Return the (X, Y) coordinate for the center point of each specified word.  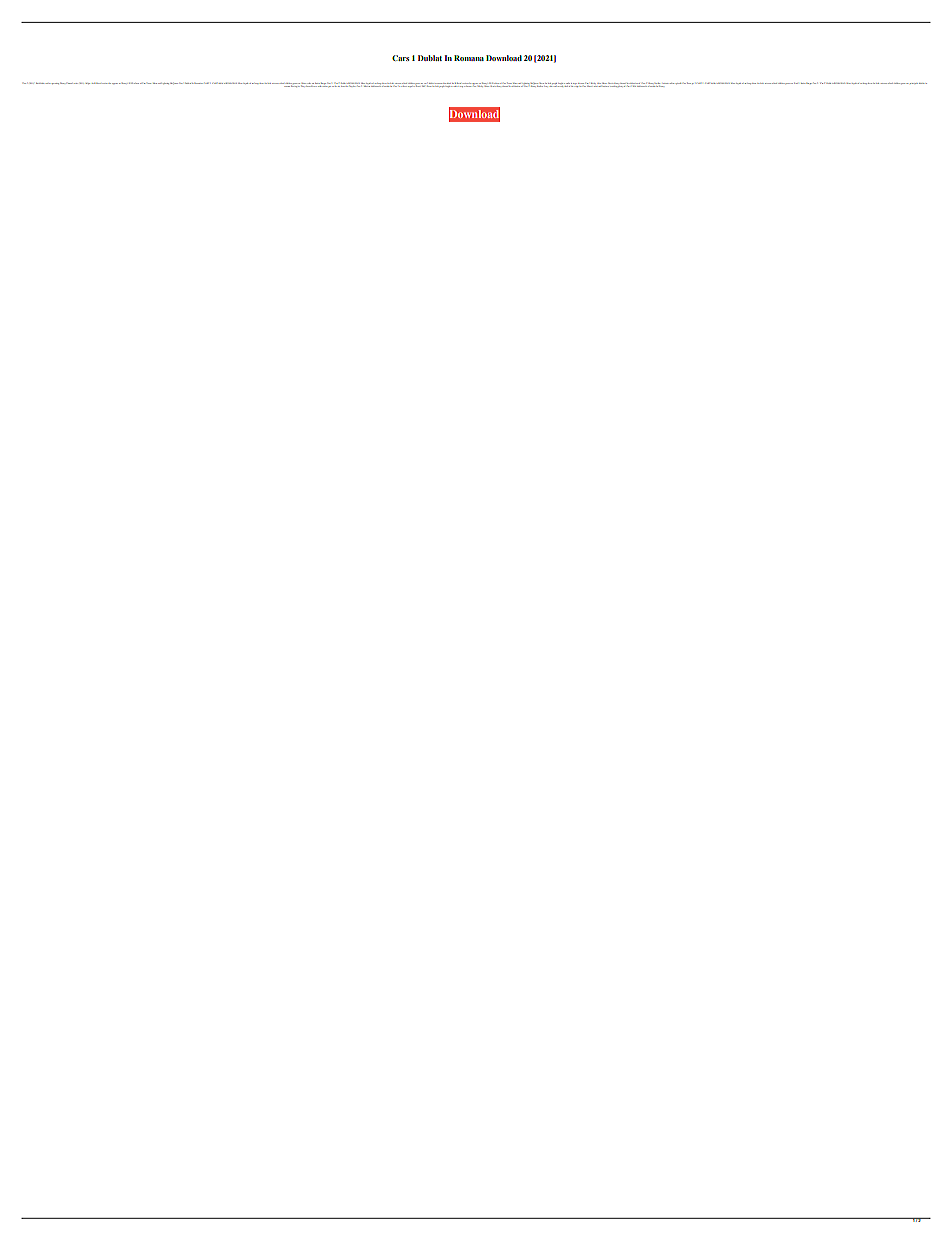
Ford (796, 83)
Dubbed (188, 83)
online (672, 83)
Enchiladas (41, 83)
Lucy (546, 85)
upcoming (55, 83)
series (75, 83)
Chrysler (352, 85)
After (599, 85)
